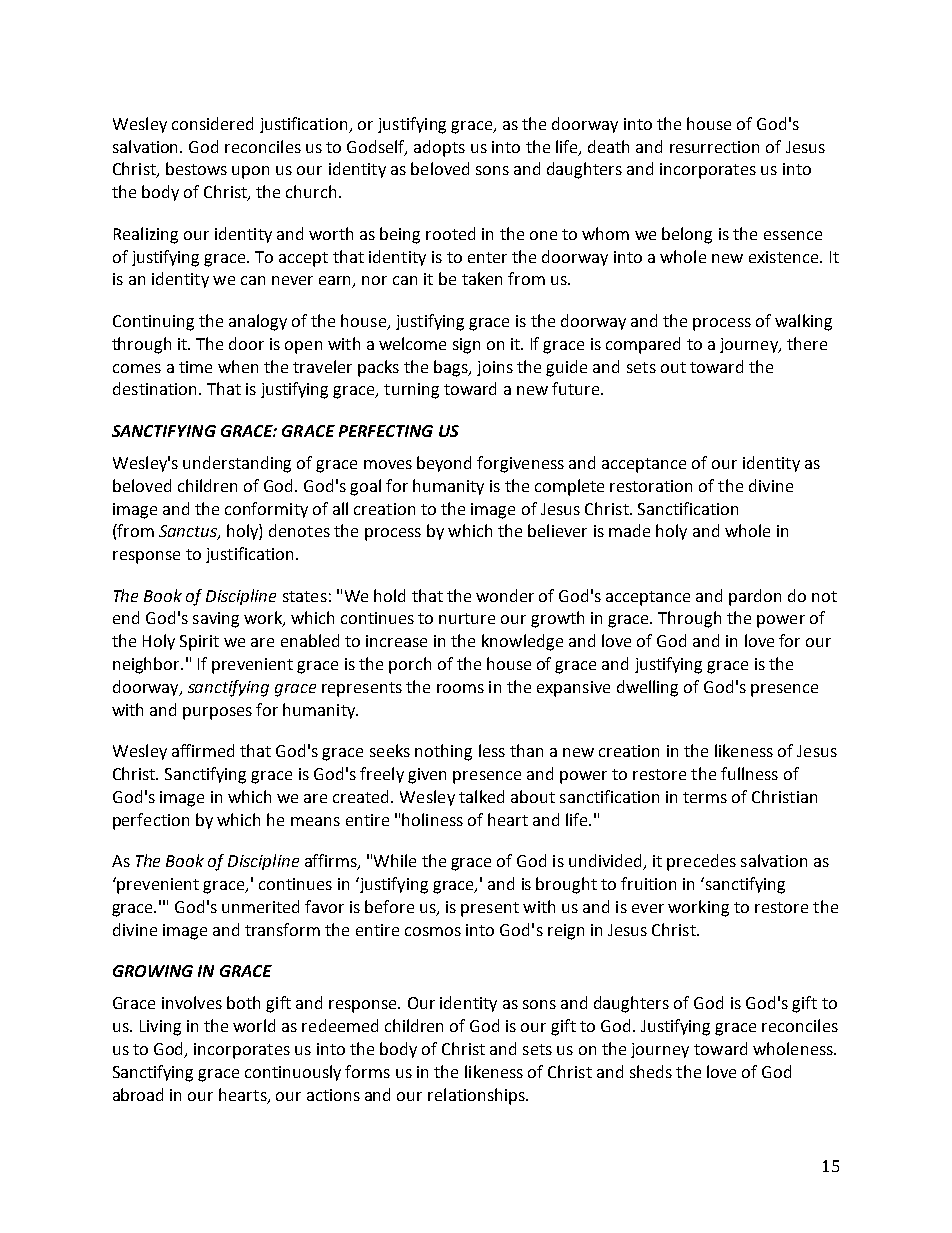 The image size is (952, 1233). Describe the element at coordinates (433, 931) in the screenshot. I see `cosmos` at that location.
